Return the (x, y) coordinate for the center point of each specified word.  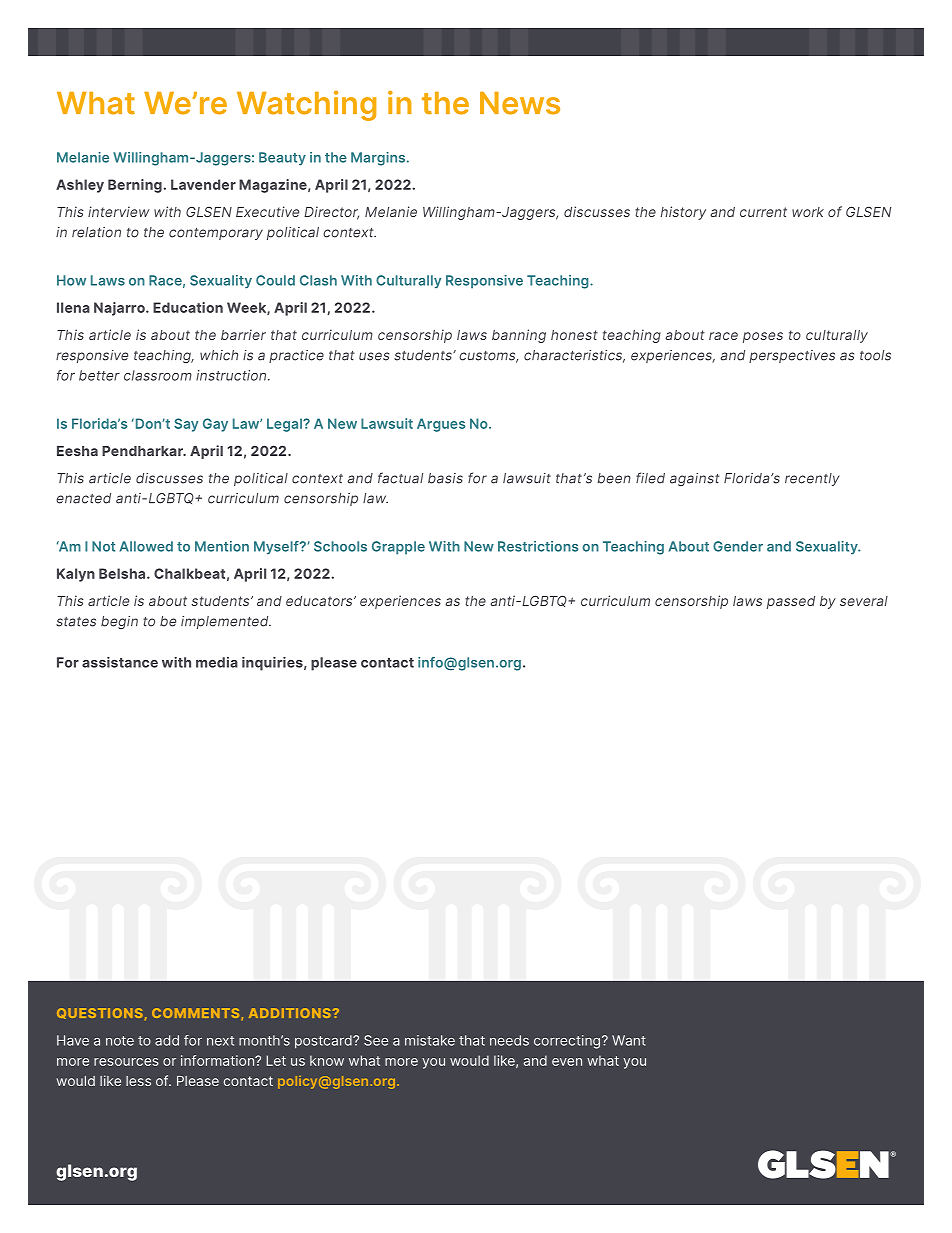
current (763, 212)
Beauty (282, 158)
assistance (120, 662)
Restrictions (538, 546)
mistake (430, 1040)
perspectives (792, 356)
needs (509, 1040)
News (520, 103)
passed (791, 602)
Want (629, 1040)
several (864, 601)
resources (126, 1062)
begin (119, 622)
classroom (158, 375)
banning (519, 336)
